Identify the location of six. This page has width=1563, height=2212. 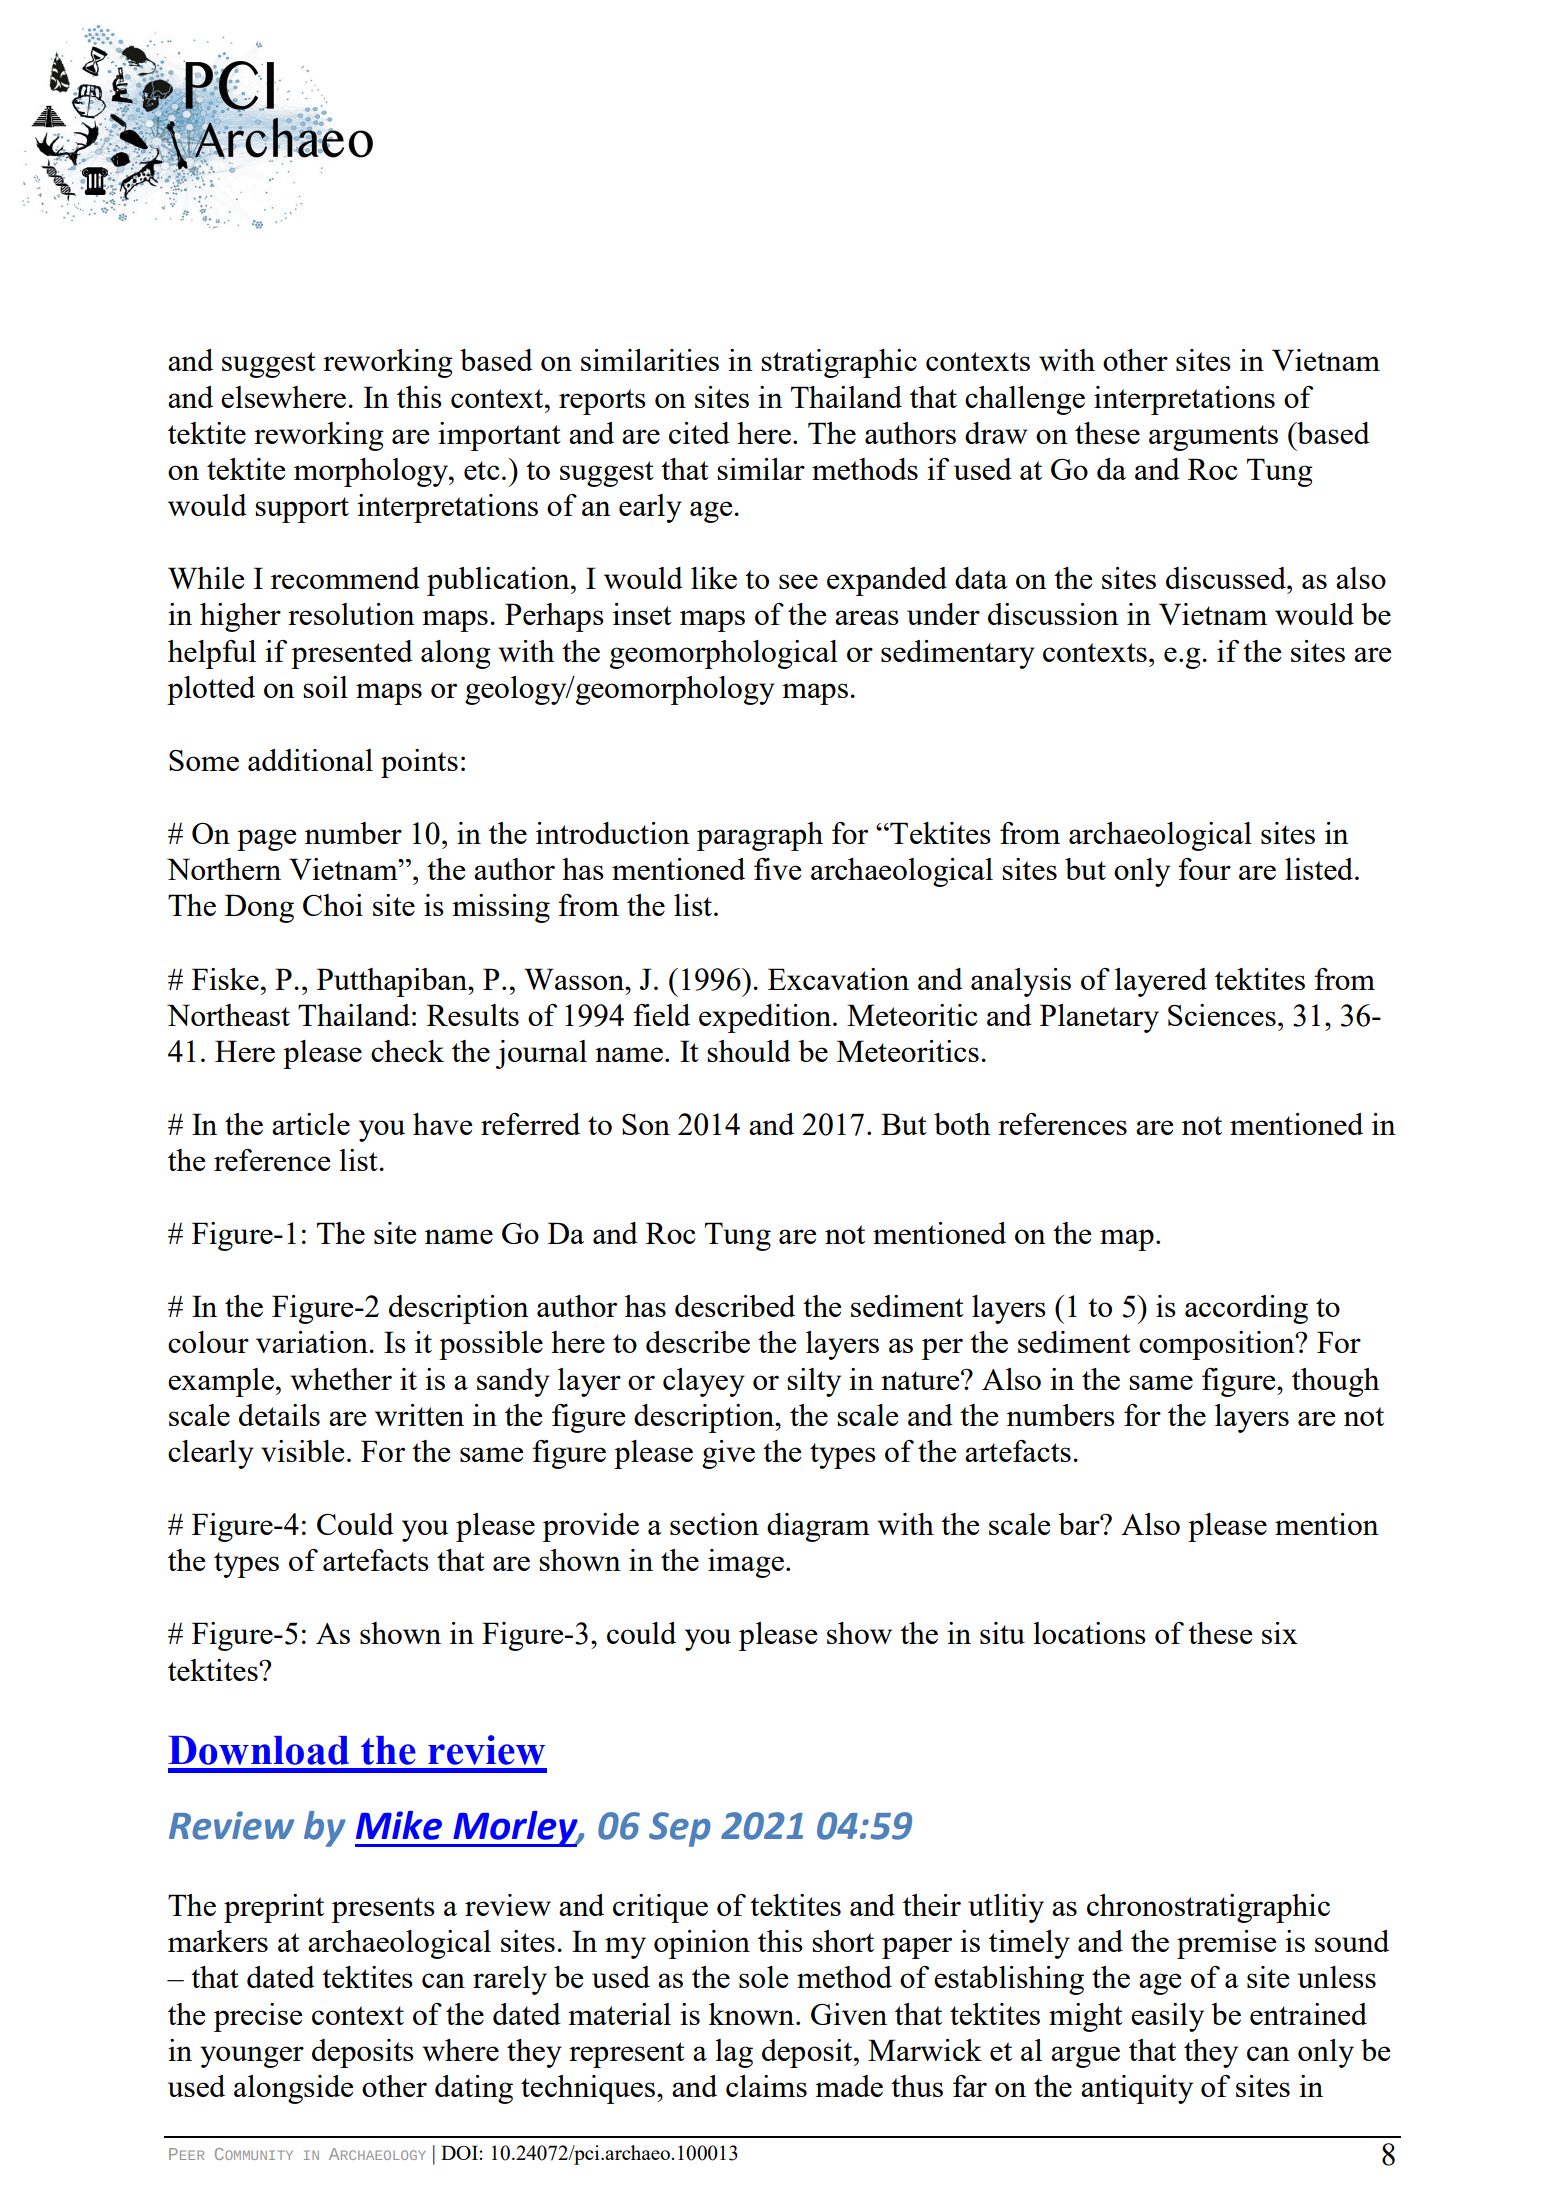
(1280, 1633).
